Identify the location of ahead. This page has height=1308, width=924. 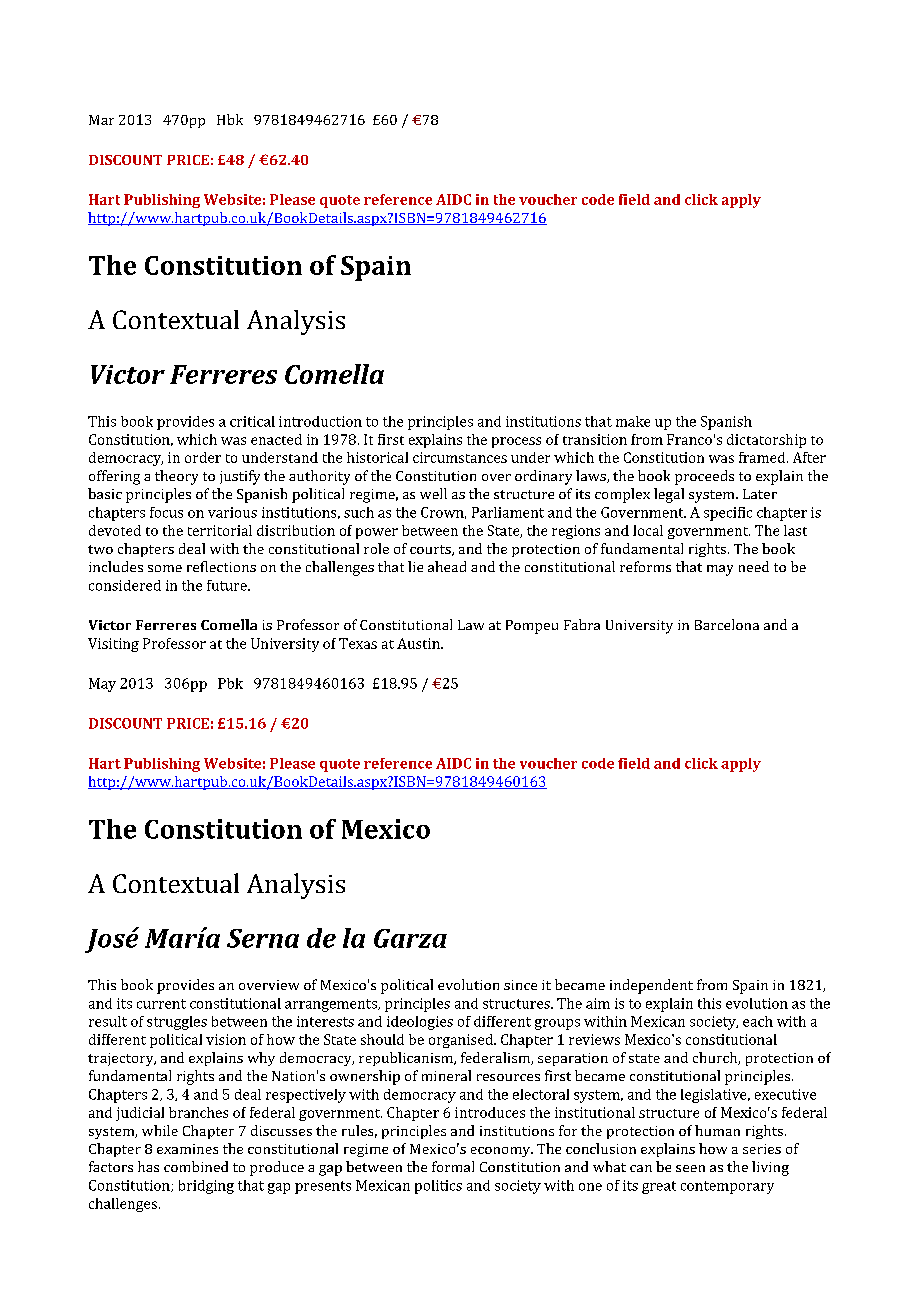
(447, 566).
